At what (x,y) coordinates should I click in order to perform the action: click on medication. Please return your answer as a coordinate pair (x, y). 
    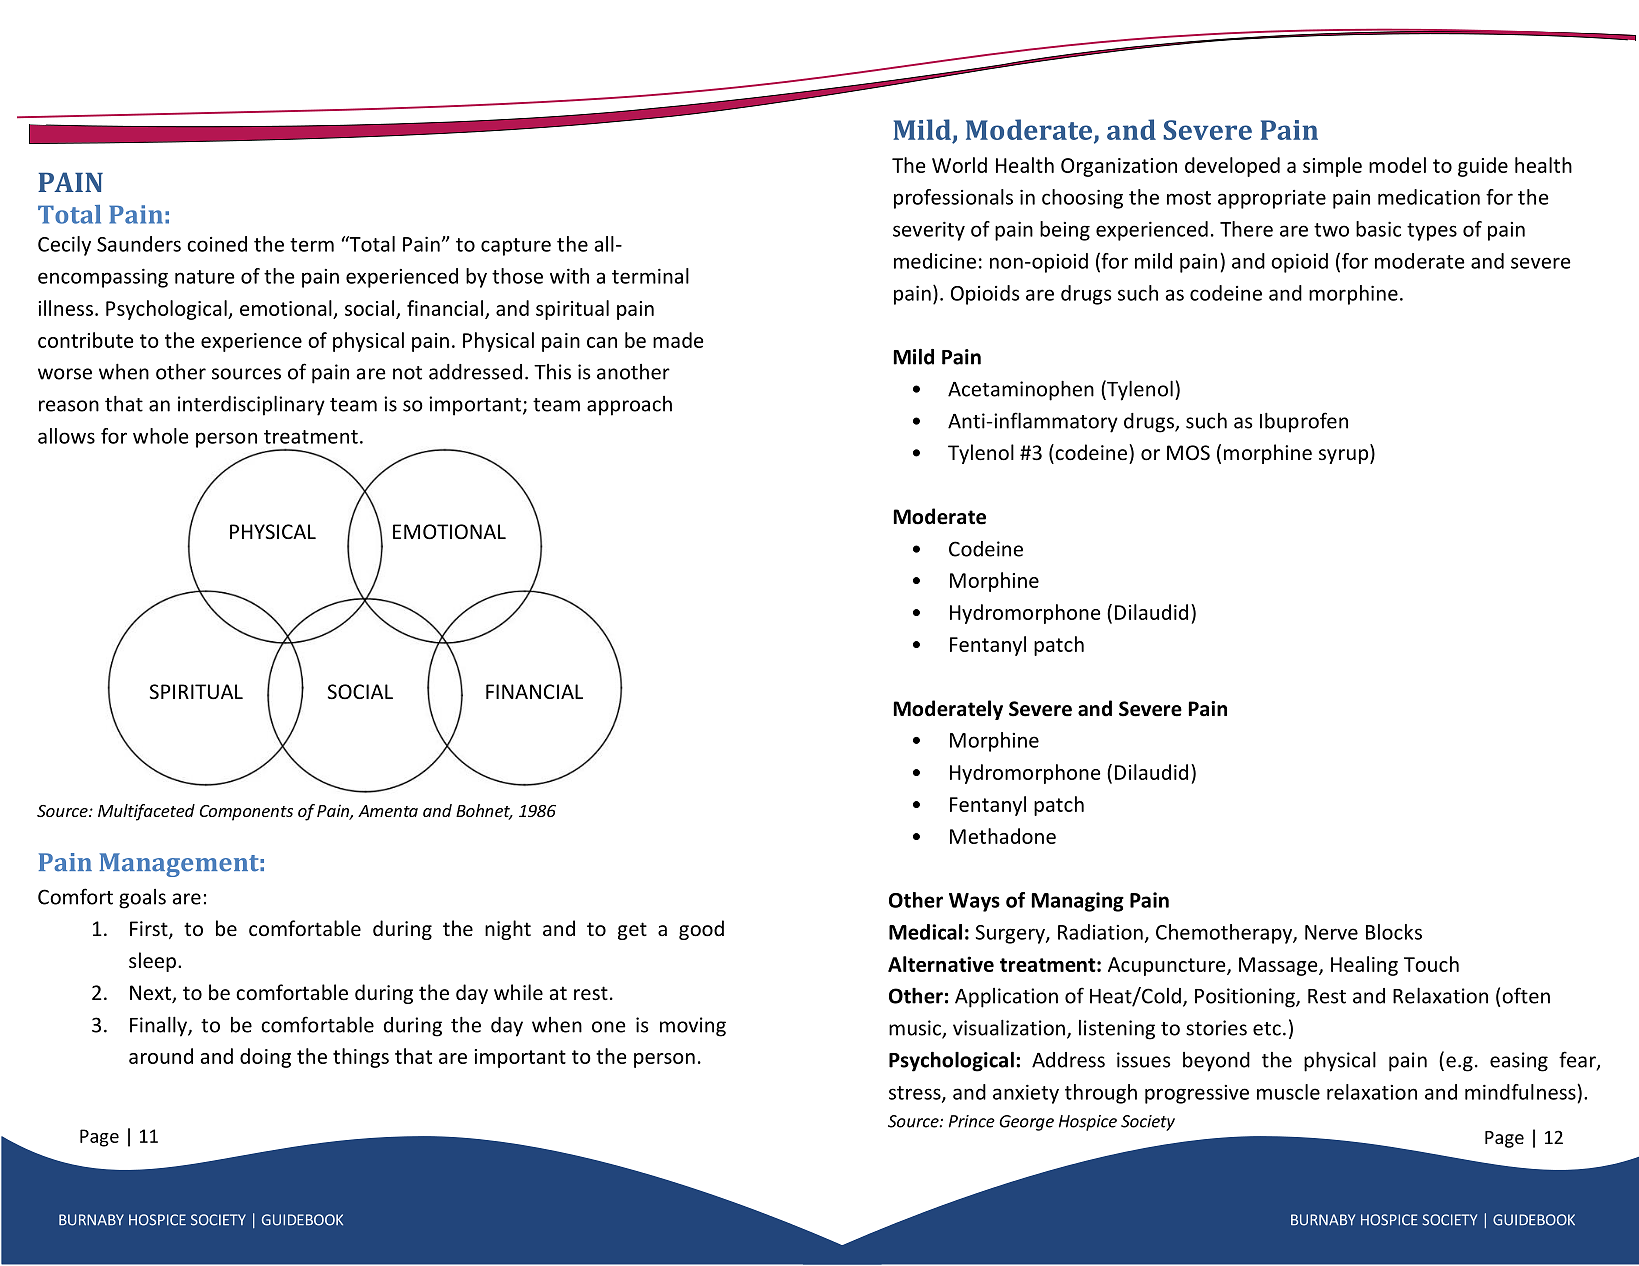
    Looking at the image, I should click on (1429, 197).
